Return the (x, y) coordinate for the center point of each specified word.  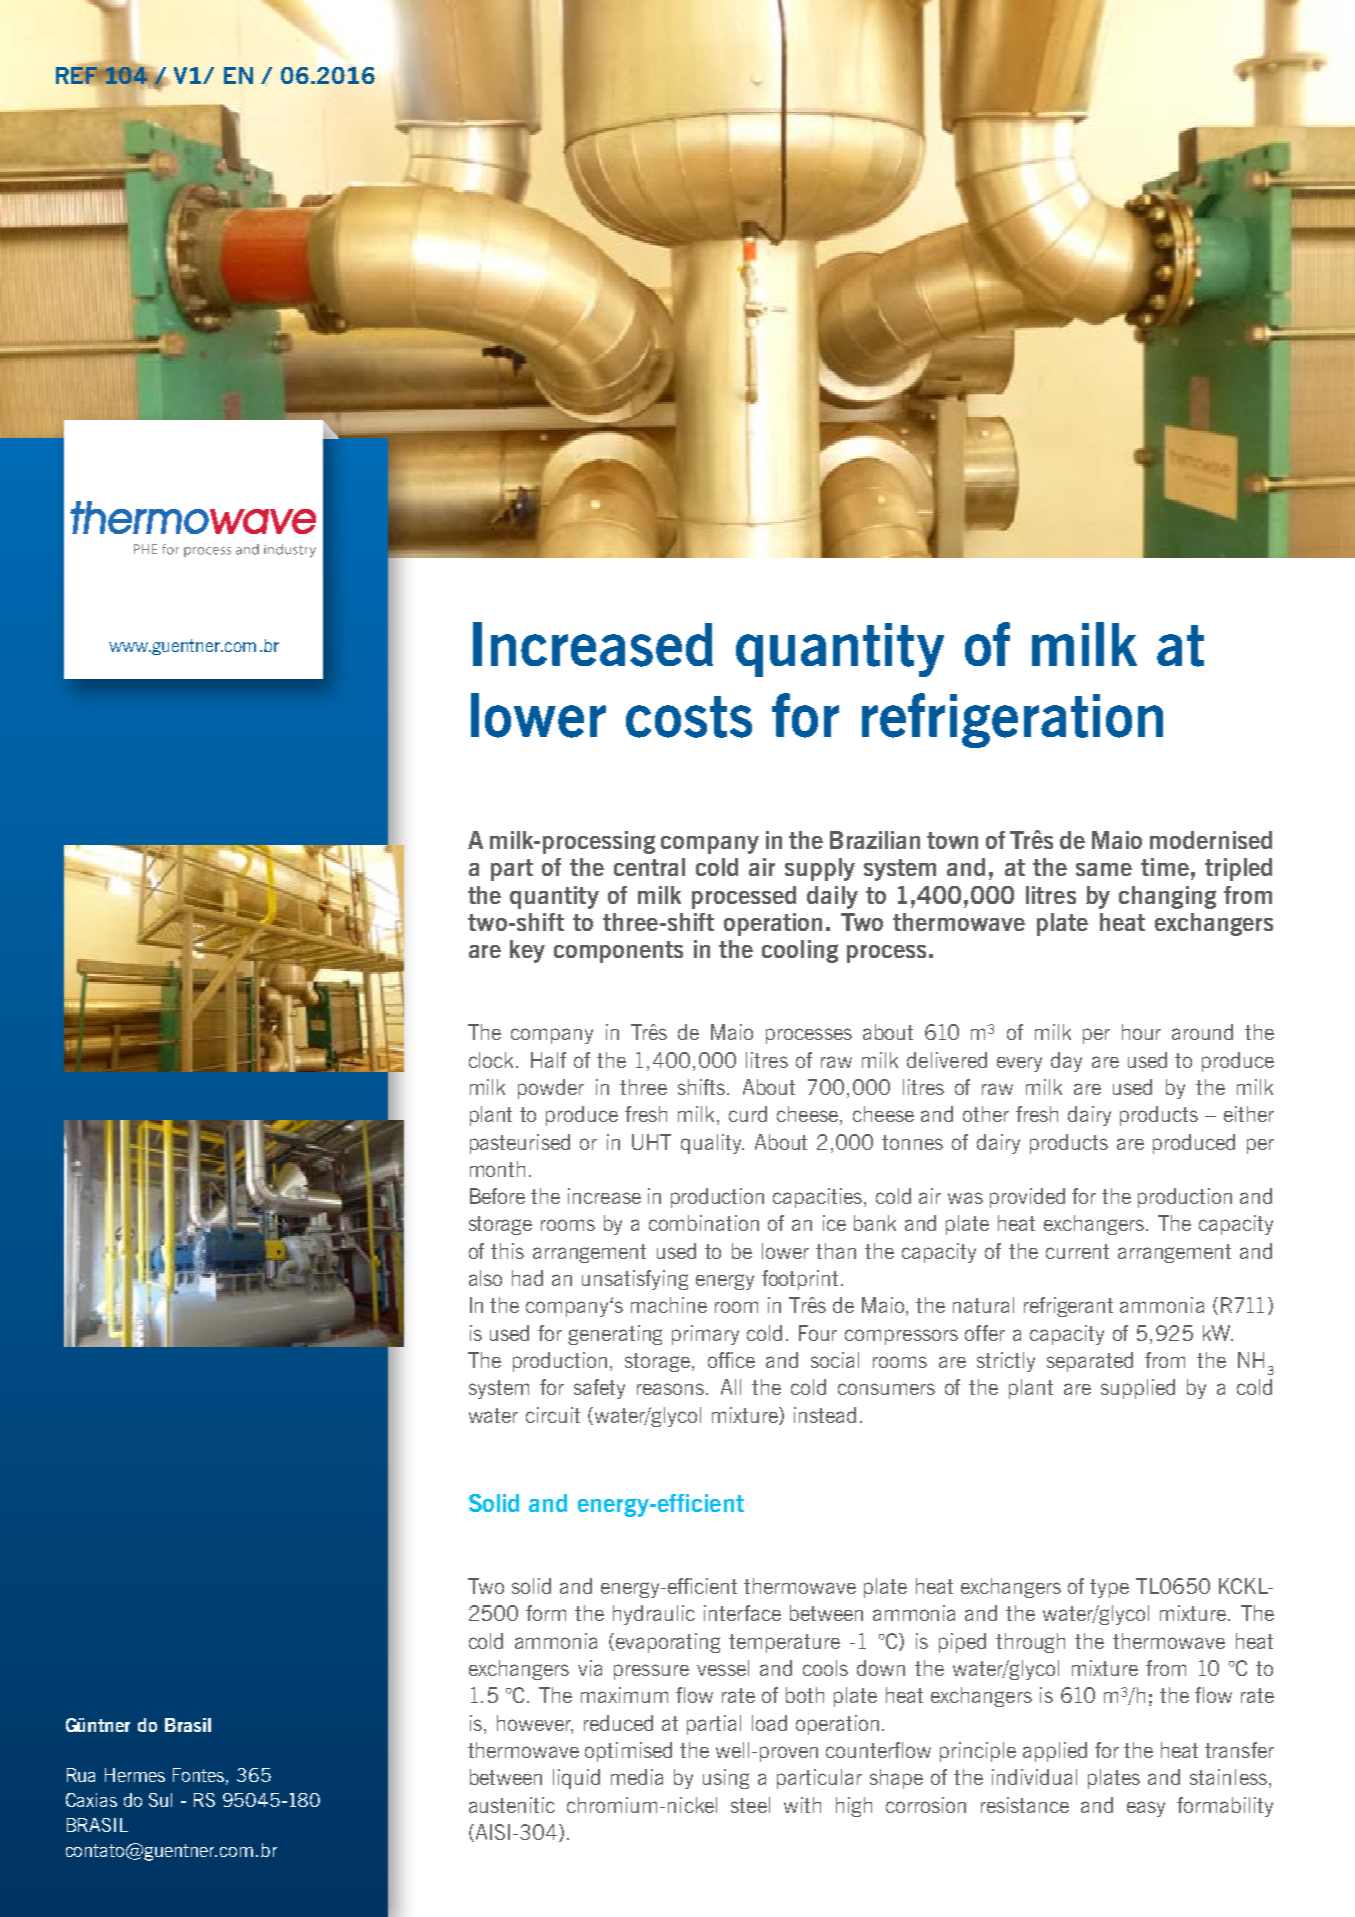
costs (689, 717)
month (497, 1169)
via (590, 1668)
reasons (672, 1389)
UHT (651, 1142)
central (649, 867)
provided (1027, 1198)
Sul (160, 1800)
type (1109, 1588)
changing (1167, 897)
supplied (1138, 1389)
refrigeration (1012, 720)
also (485, 1278)
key (527, 951)
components (618, 952)
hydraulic (654, 1615)
